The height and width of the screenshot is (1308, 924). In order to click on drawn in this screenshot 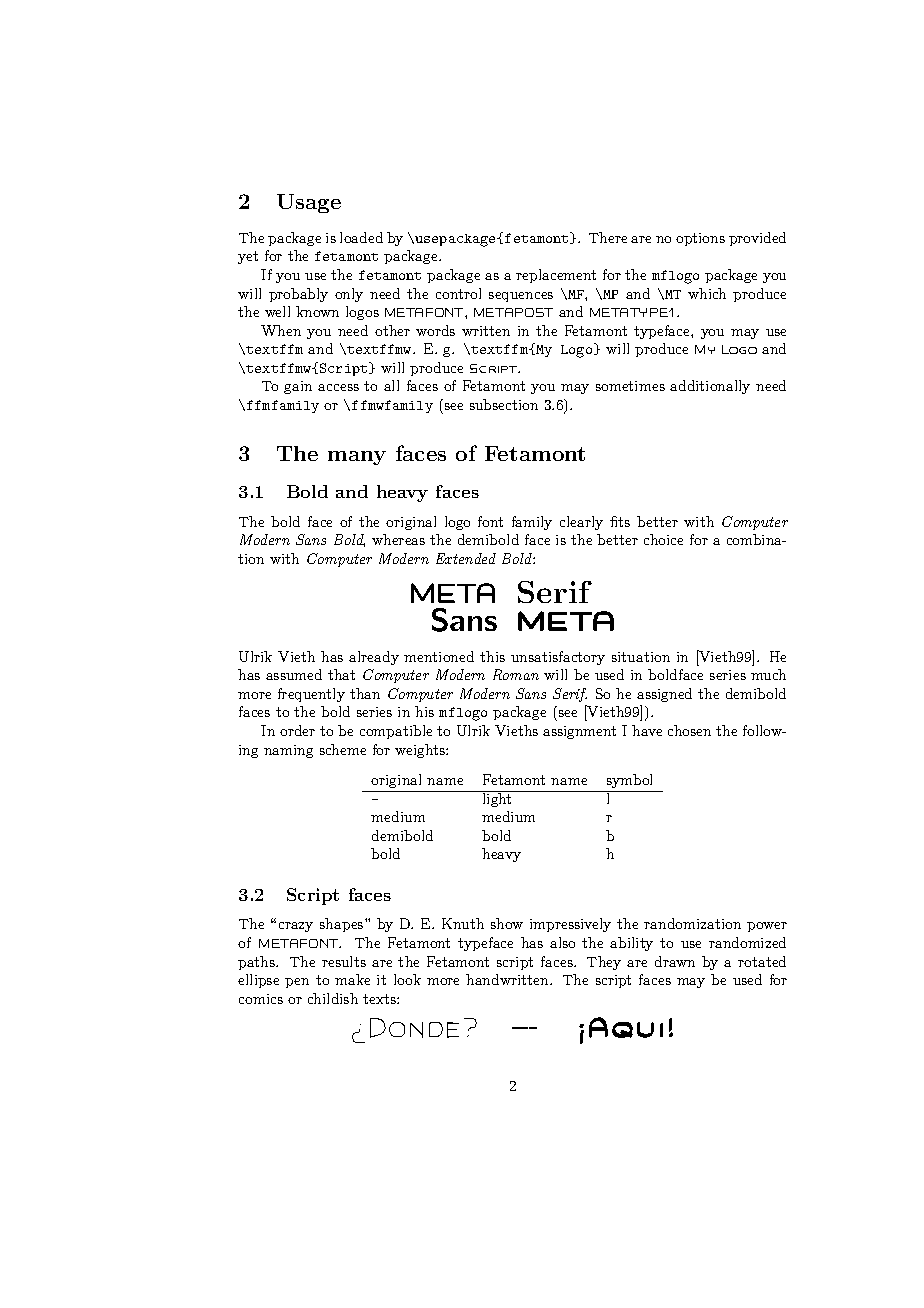, I will do `click(675, 961)`.
